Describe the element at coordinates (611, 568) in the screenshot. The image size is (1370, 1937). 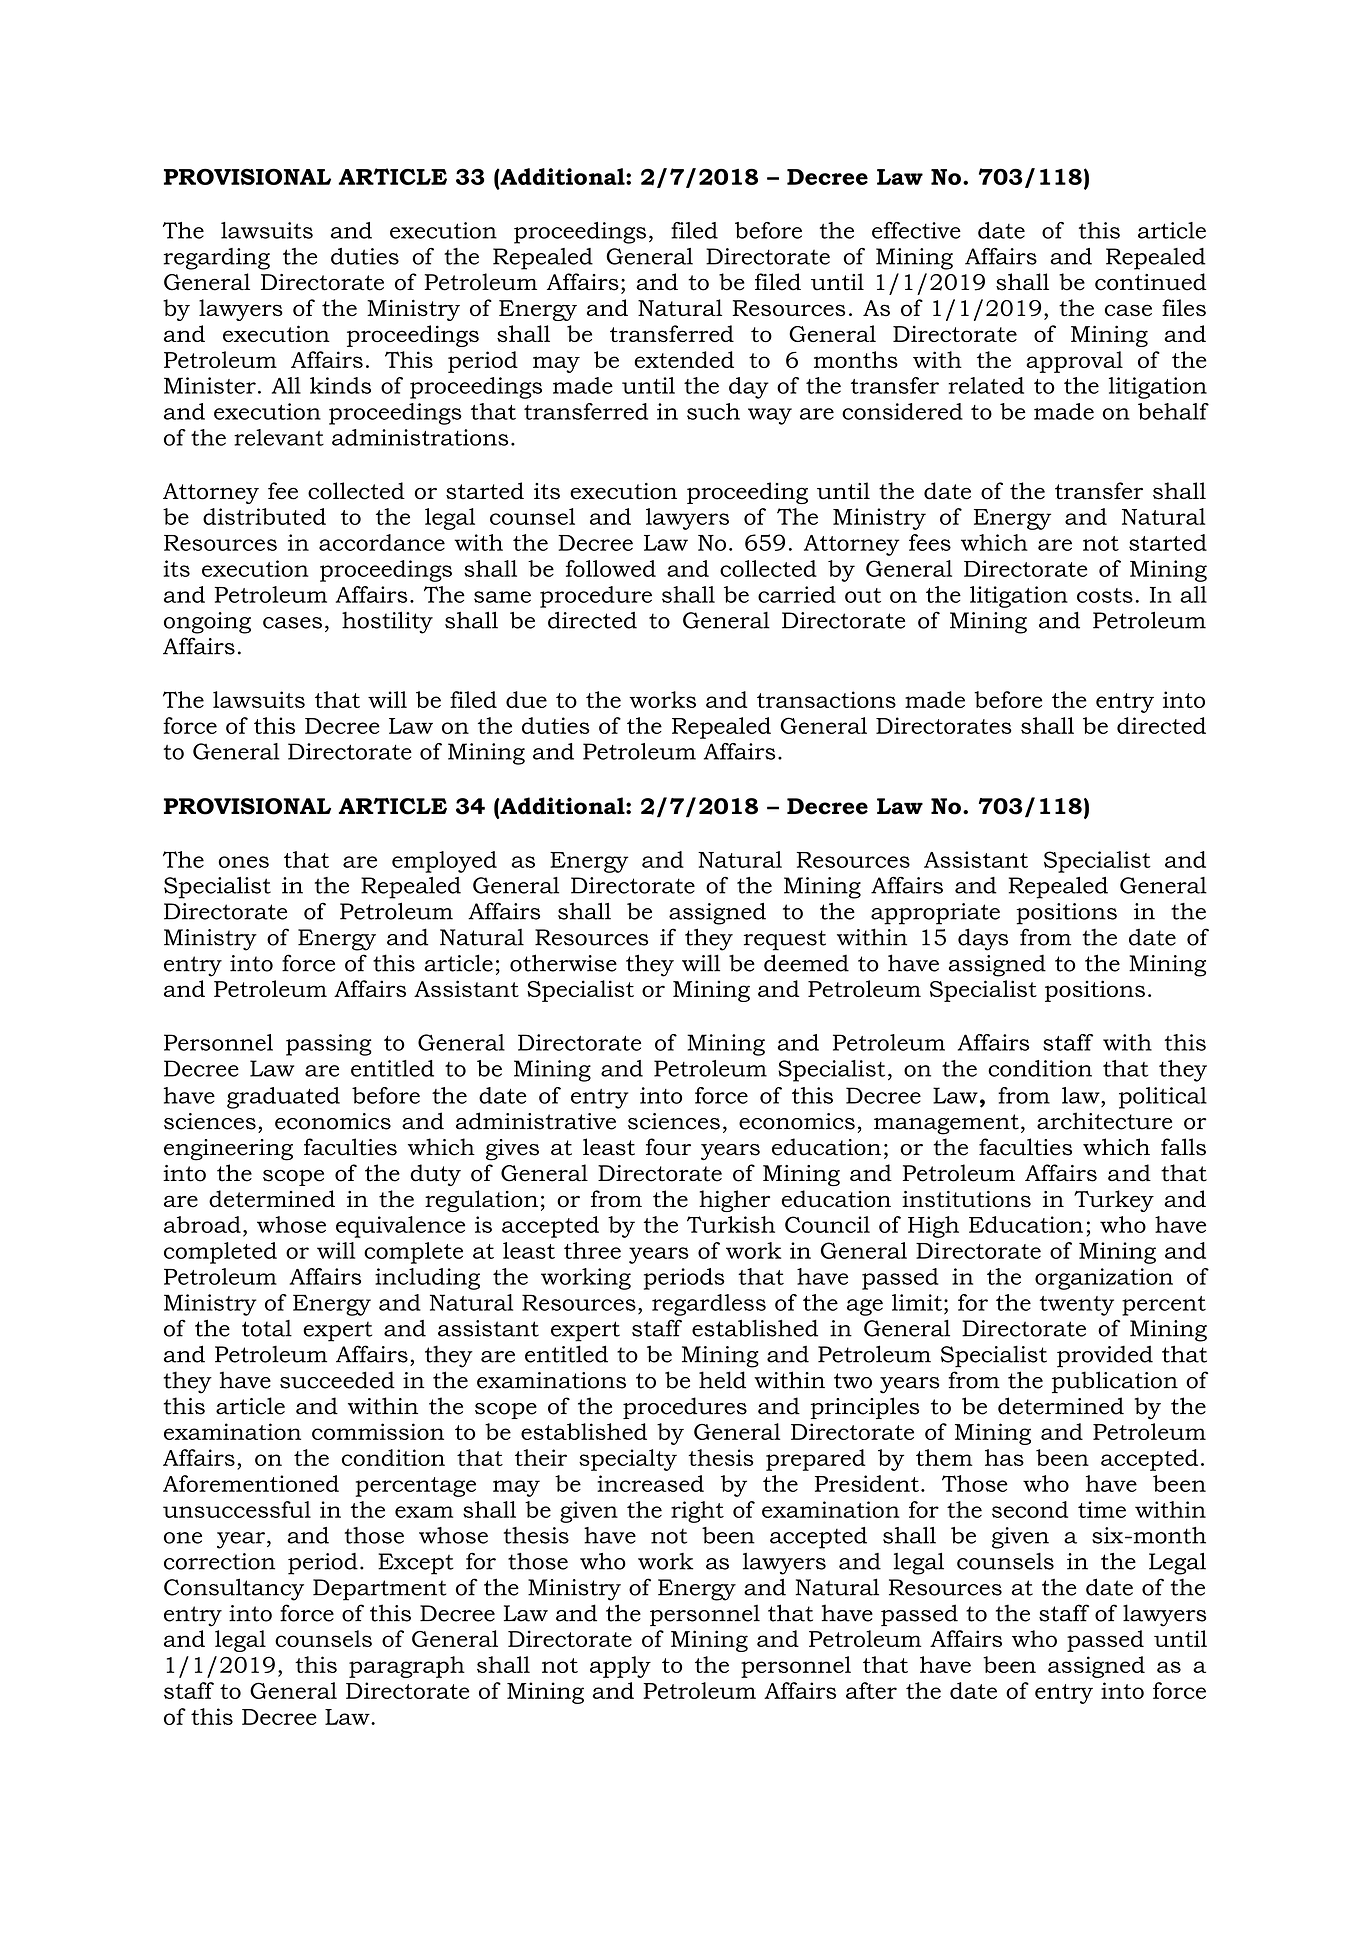
I see `followed` at that location.
